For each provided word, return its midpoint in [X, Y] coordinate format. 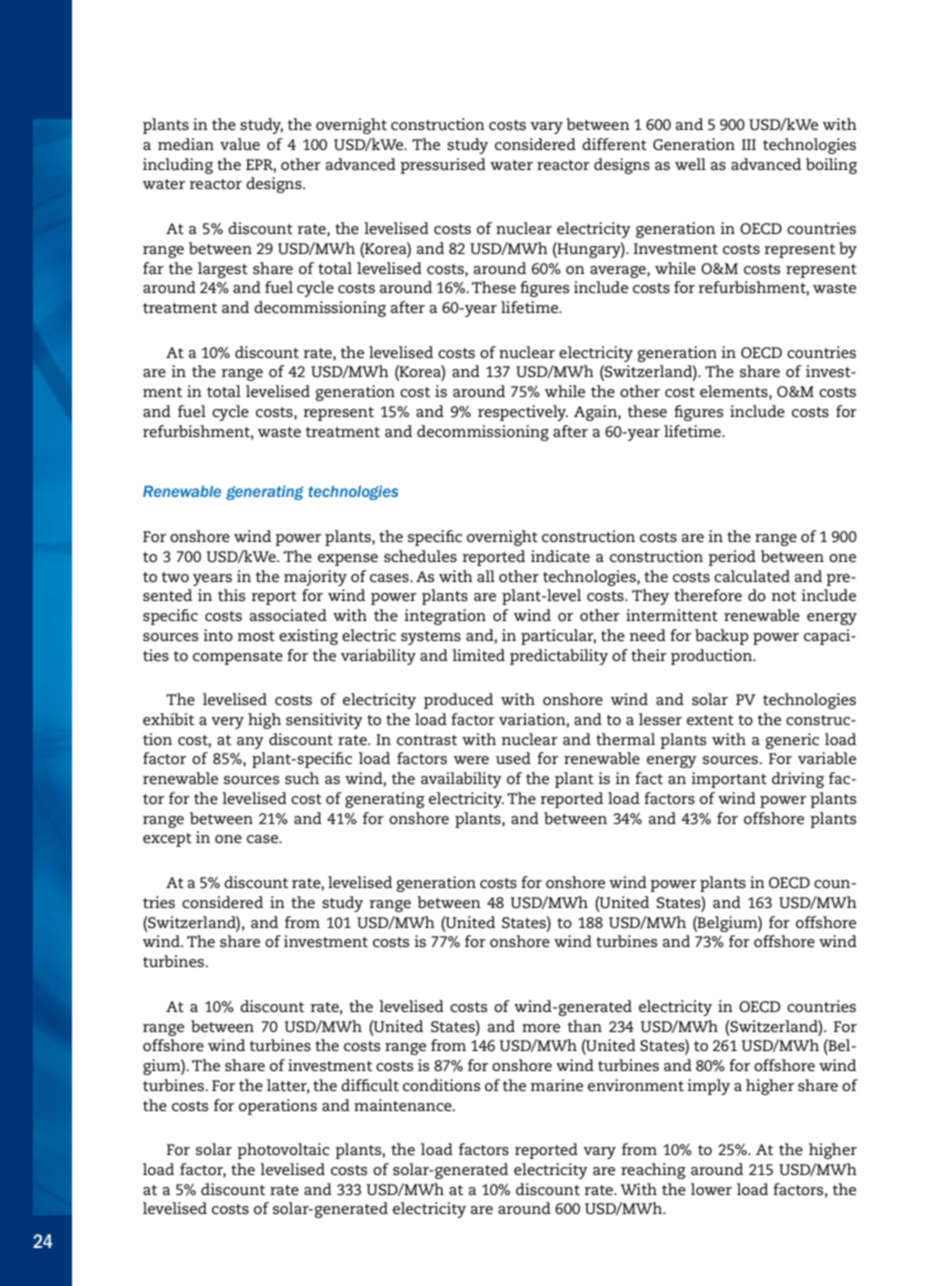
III [749, 144]
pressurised [443, 166]
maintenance [404, 1105]
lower [711, 1189]
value [240, 144]
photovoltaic [283, 1151]
